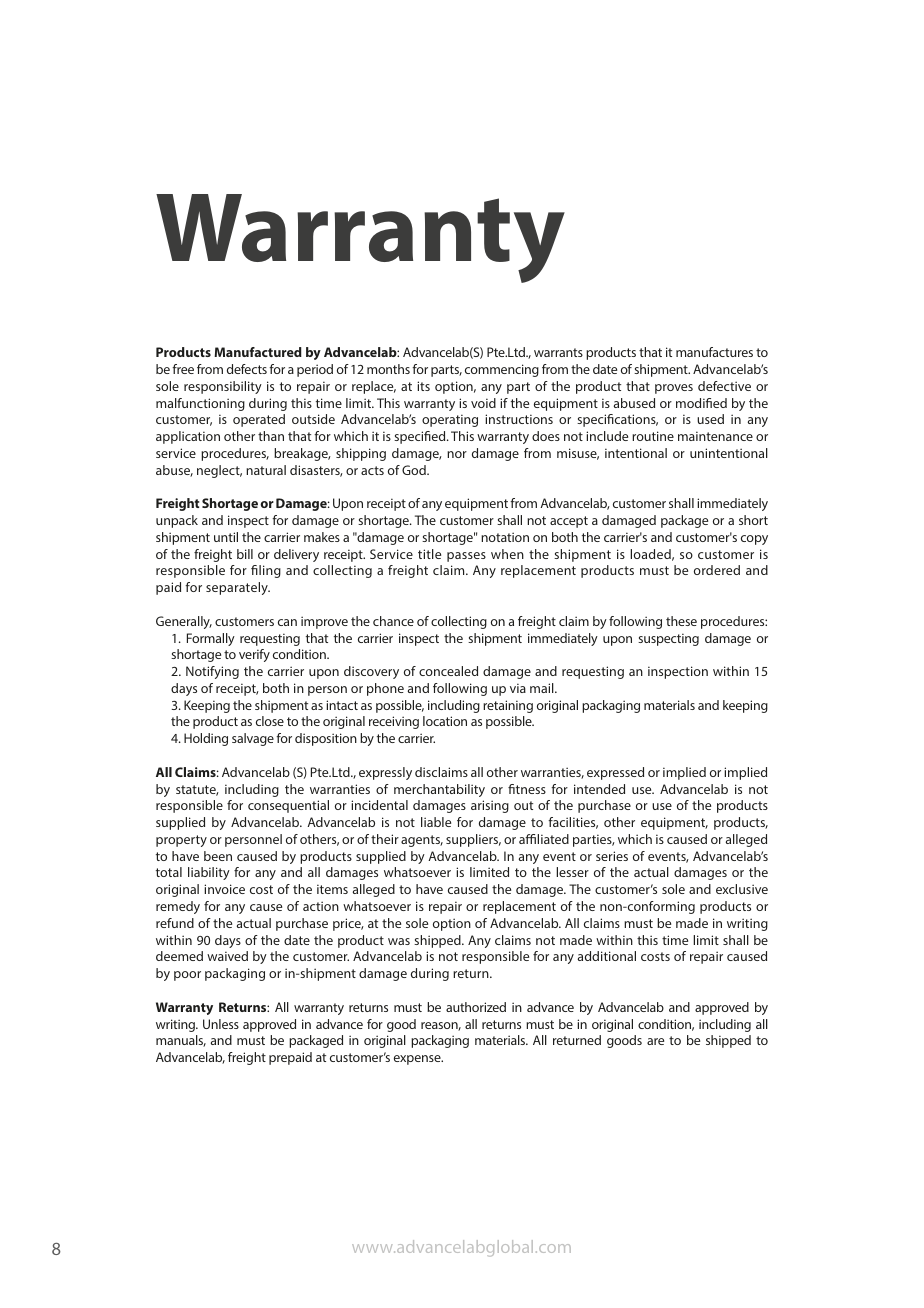  What do you see at coordinates (502, 370) in the screenshot?
I see `commencing` at bounding box center [502, 370].
